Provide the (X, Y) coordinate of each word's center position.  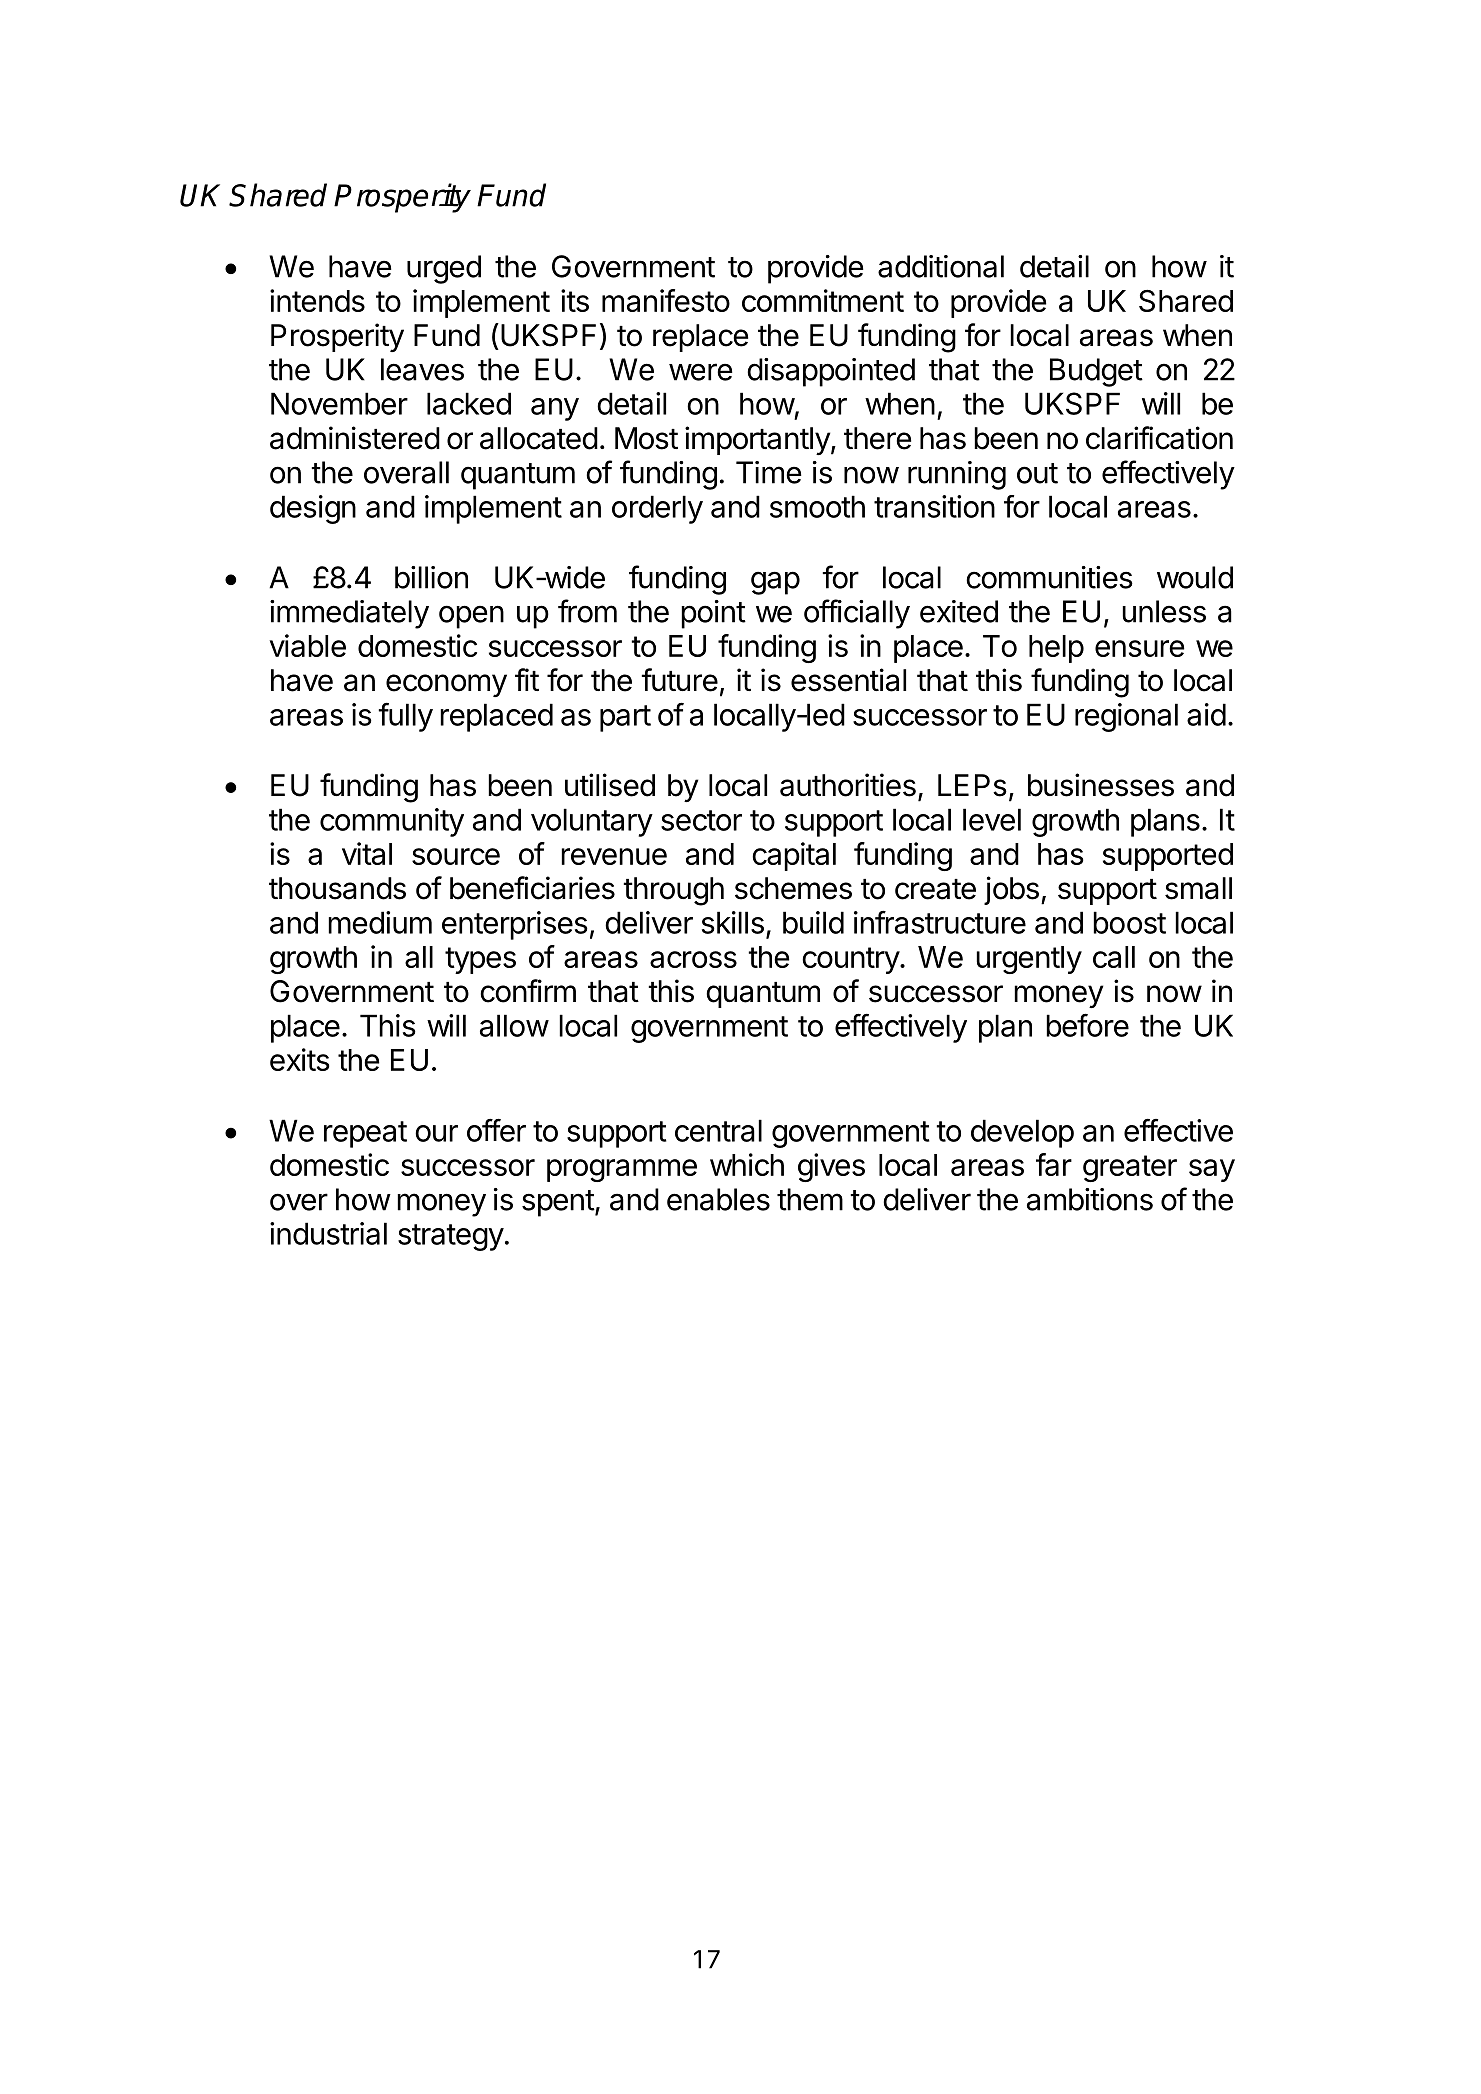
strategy (451, 1237)
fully (405, 717)
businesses (1101, 785)
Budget (1096, 372)
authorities (848, 785)
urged (444, 269)
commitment (823, 300)
